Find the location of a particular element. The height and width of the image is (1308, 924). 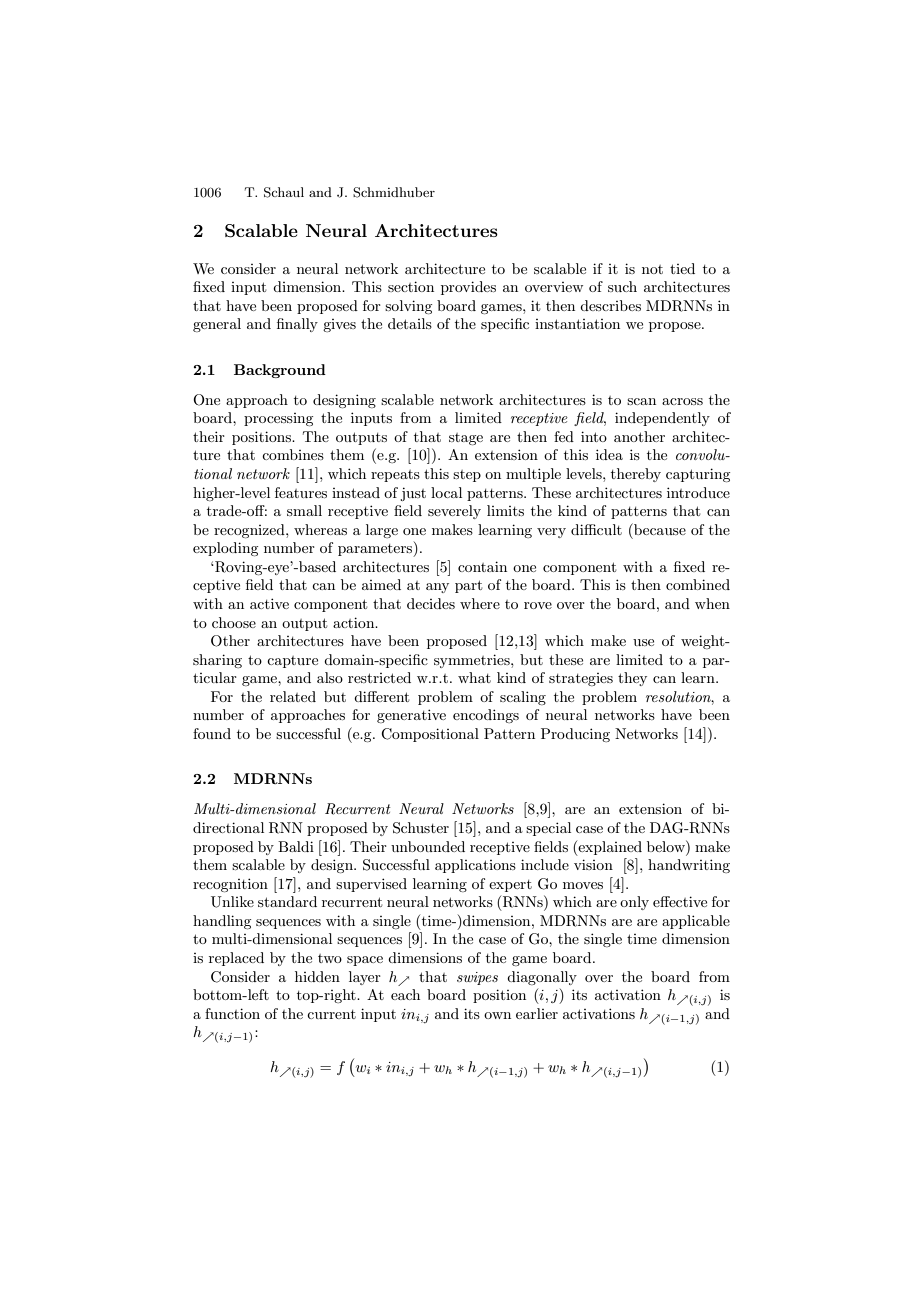

general is located at coordinates (217, 325).
